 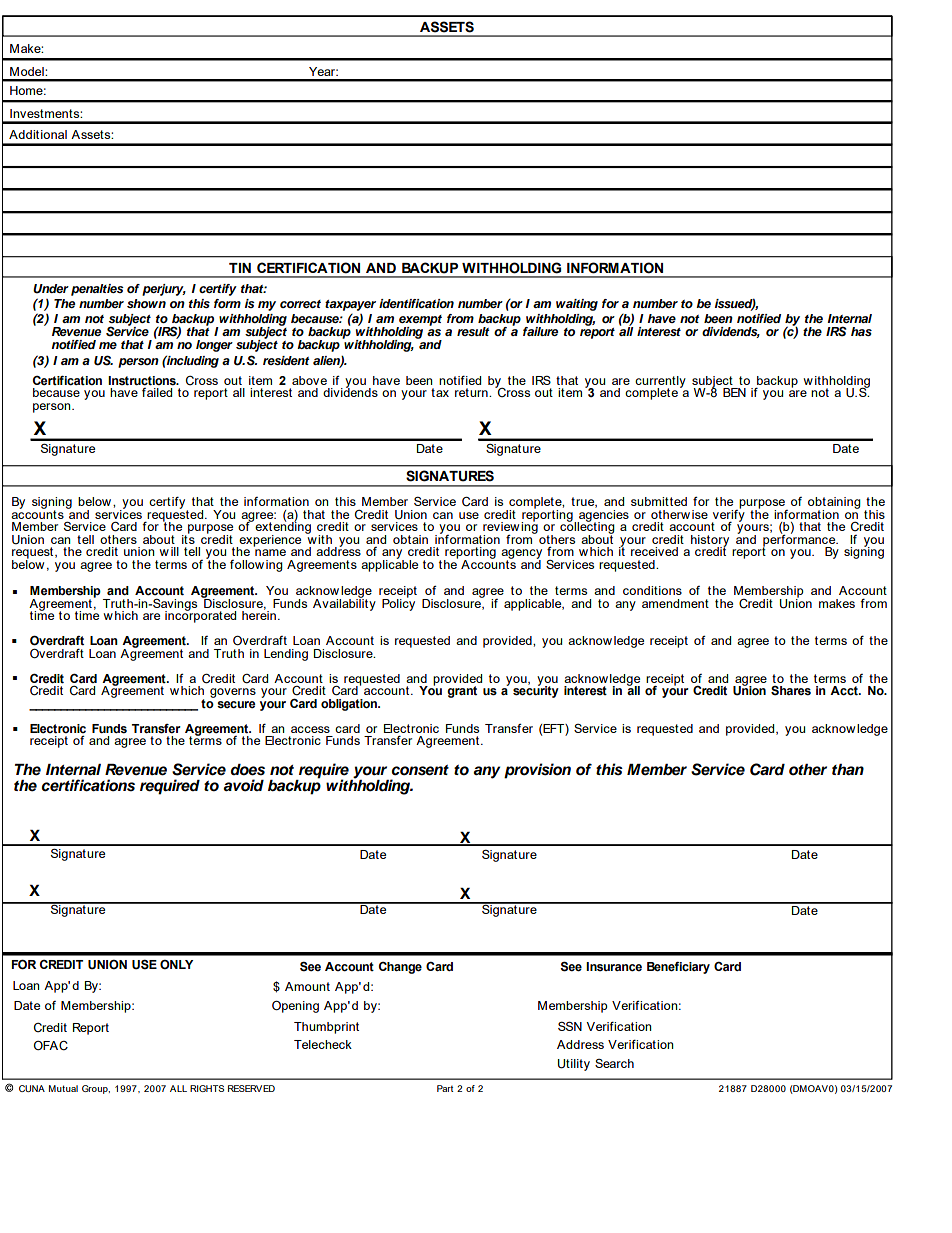 What do you see at coordinates (462, 692) in the screenshot?
I see `grant` at bounding box center [462, 692].
